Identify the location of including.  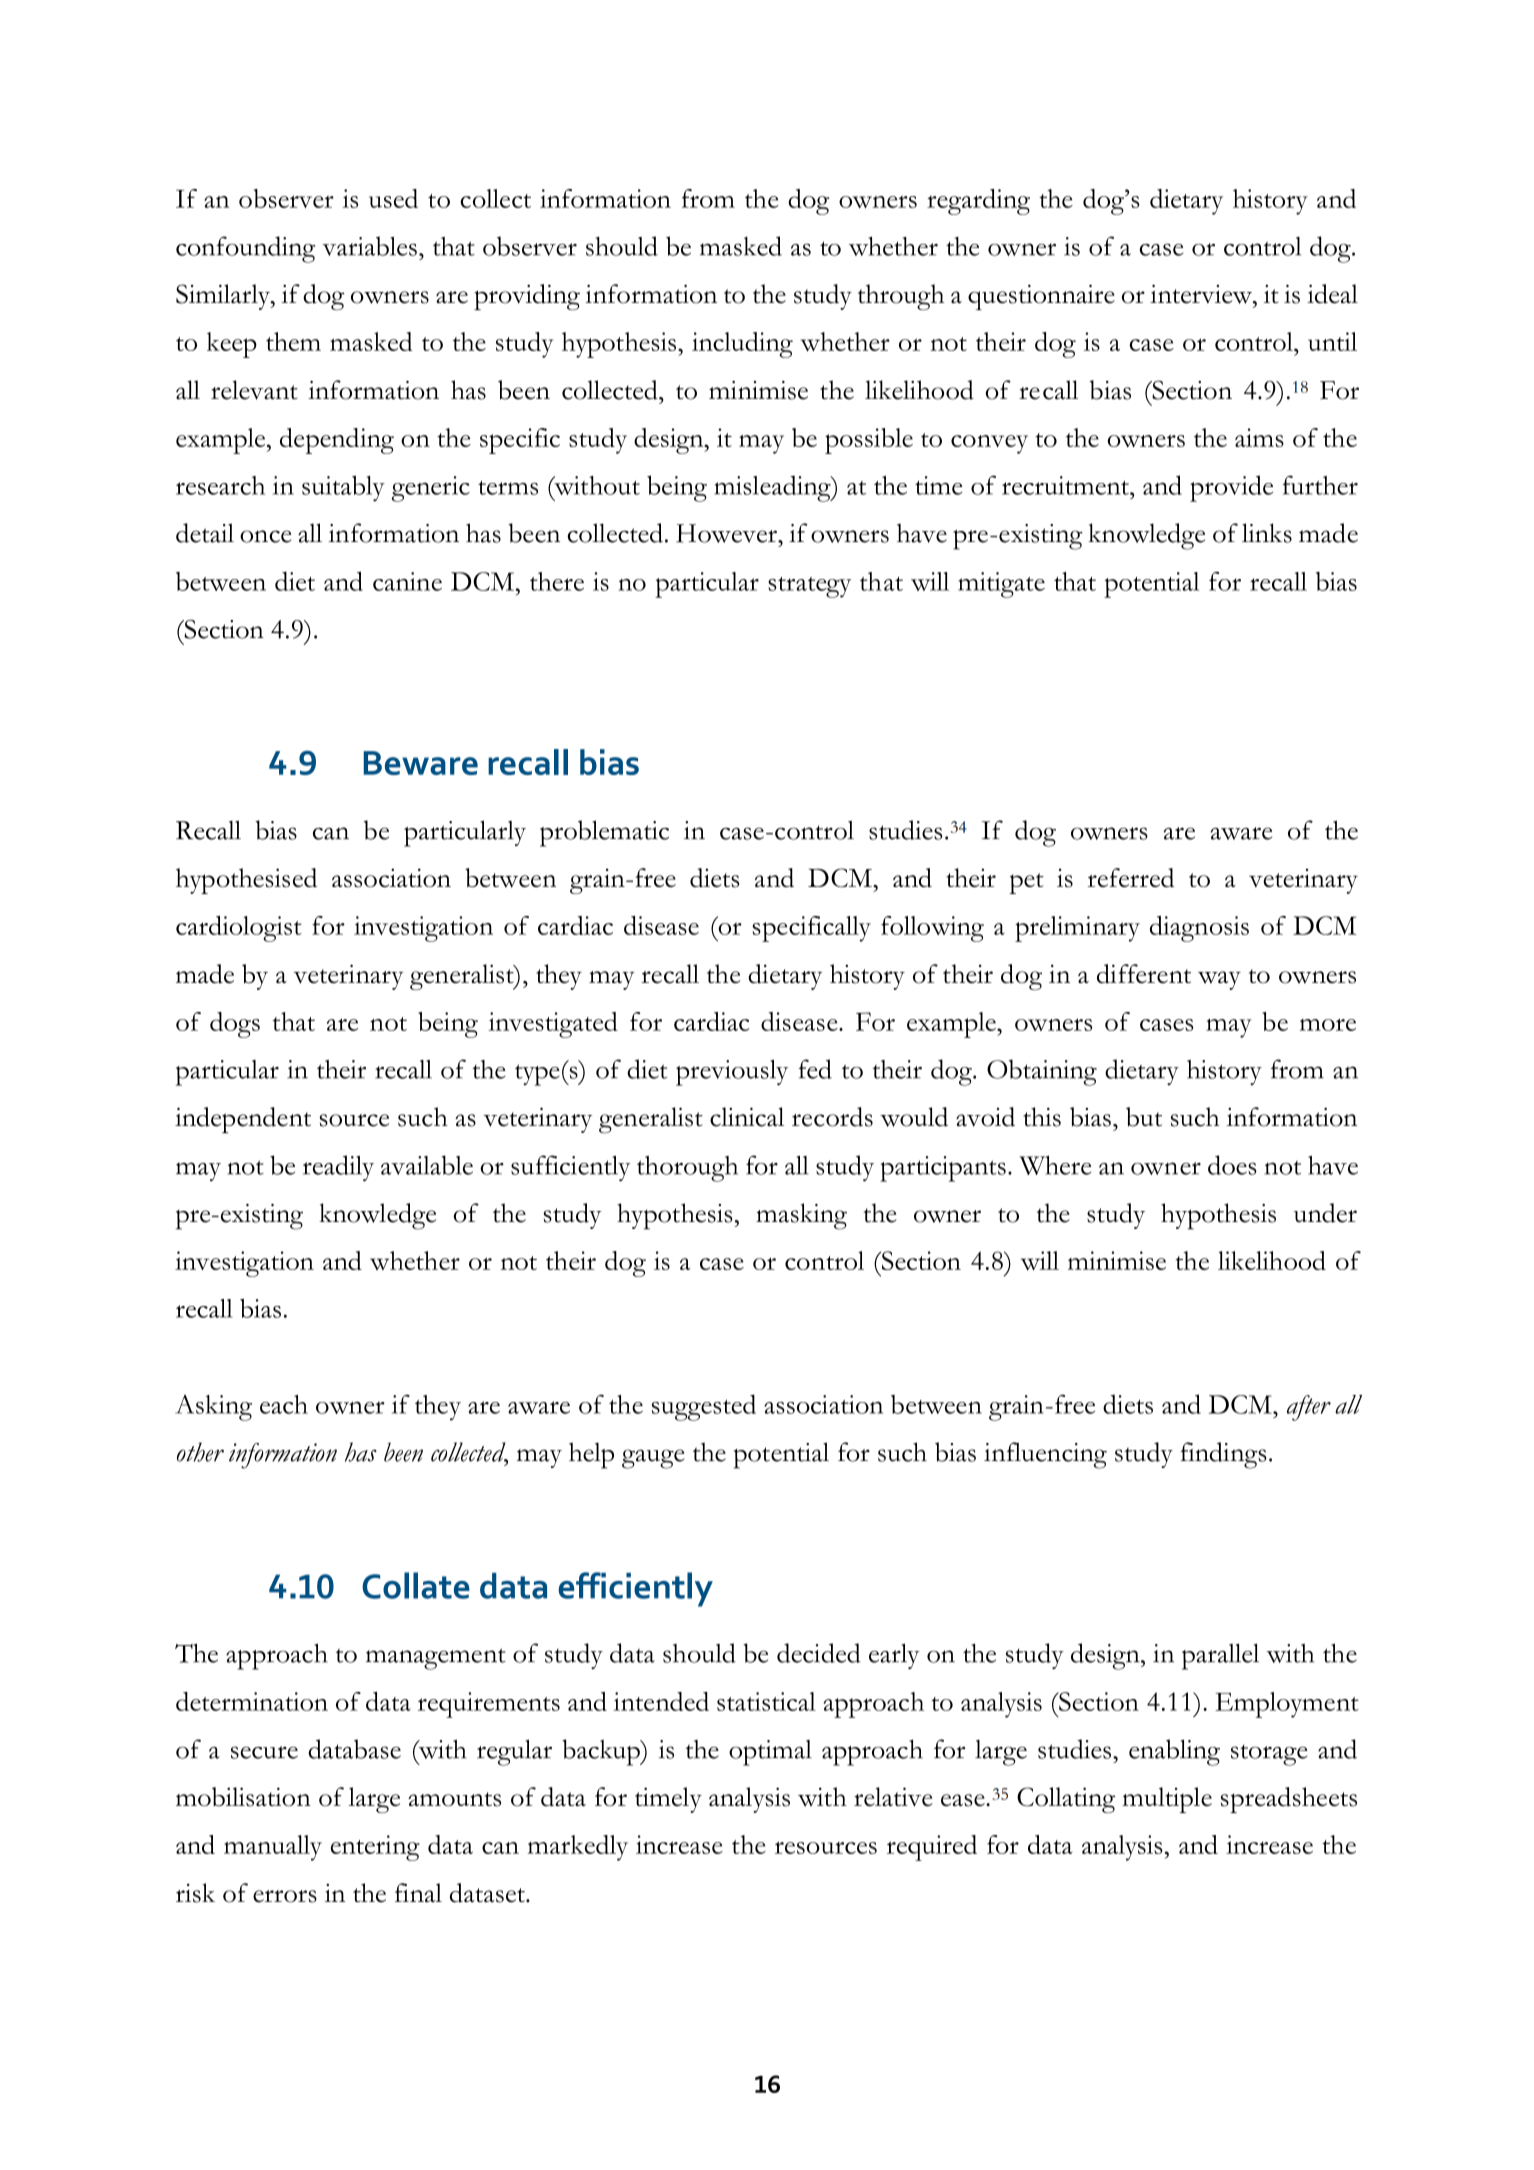
(742, 345).
